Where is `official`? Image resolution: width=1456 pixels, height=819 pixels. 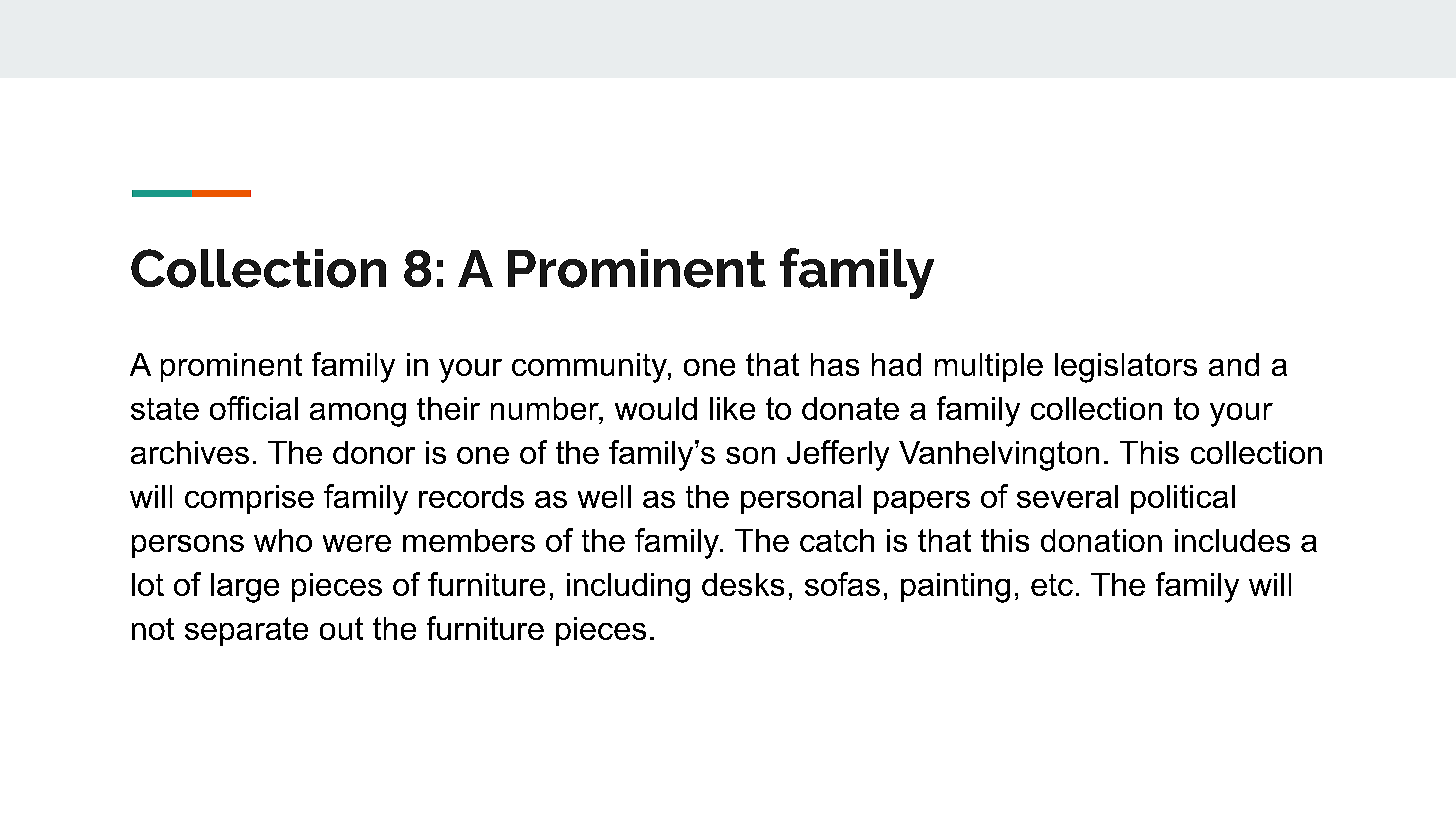 official is located at coordinates (254, 408).
